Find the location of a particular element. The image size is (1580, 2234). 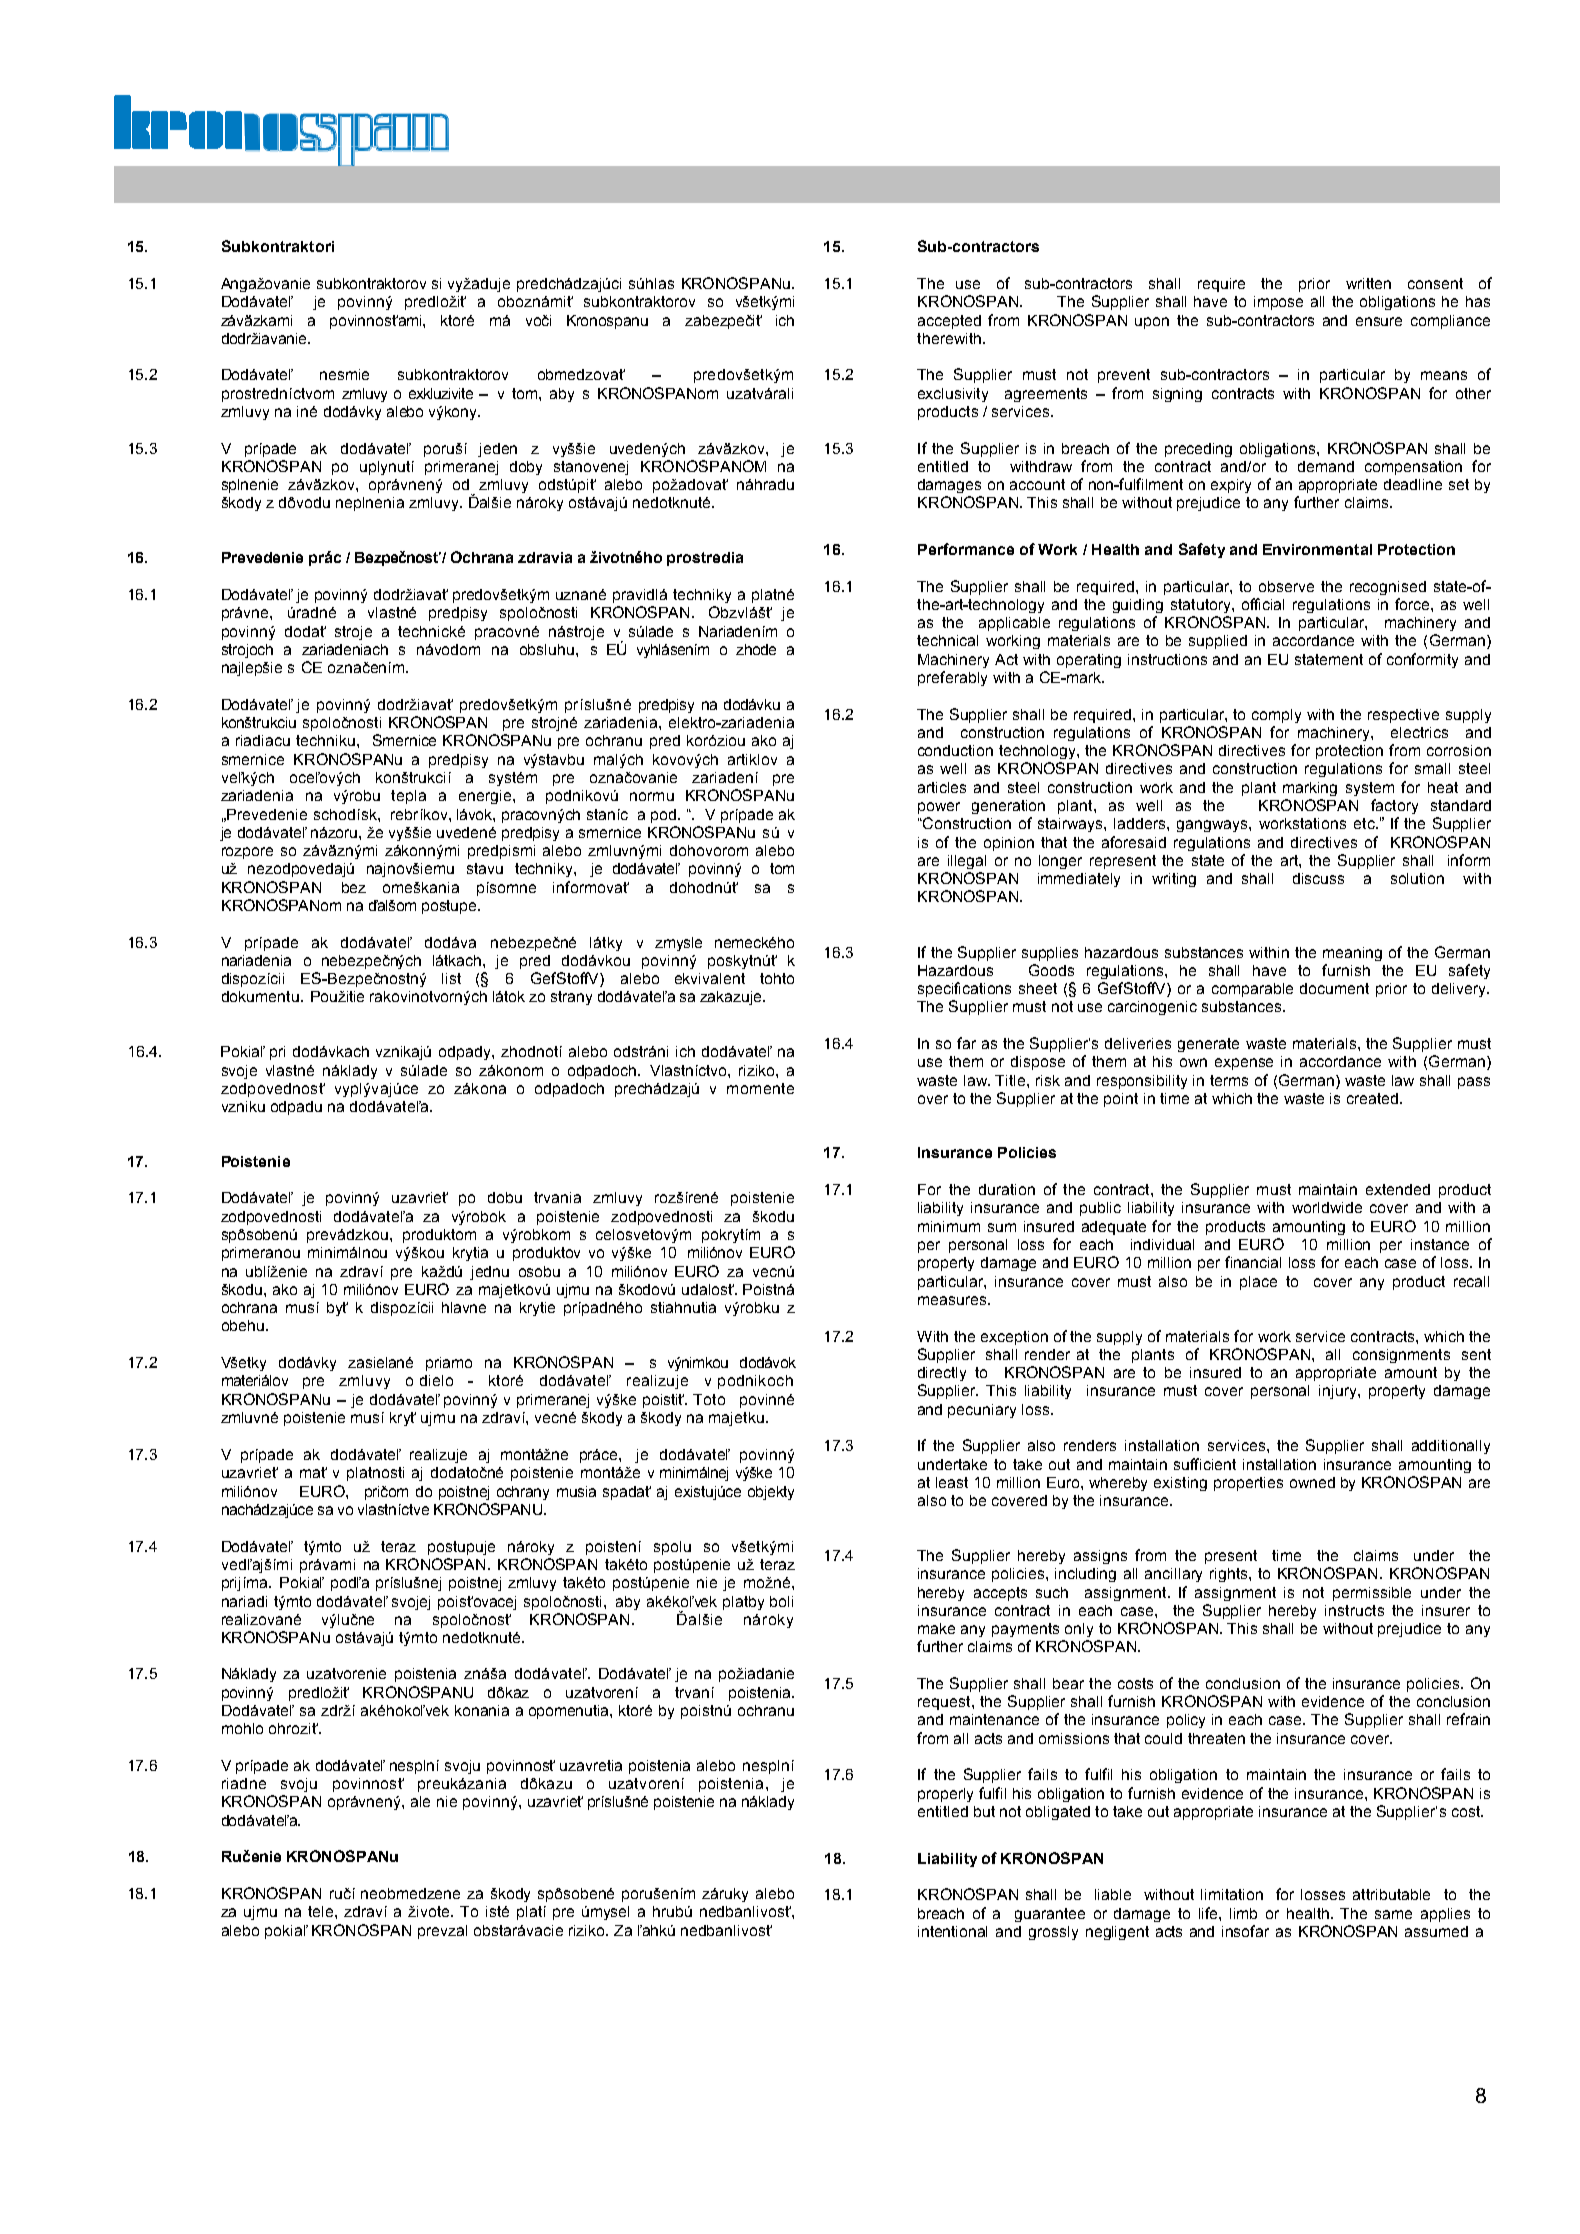

make is located at coordinates (936, 1628).
